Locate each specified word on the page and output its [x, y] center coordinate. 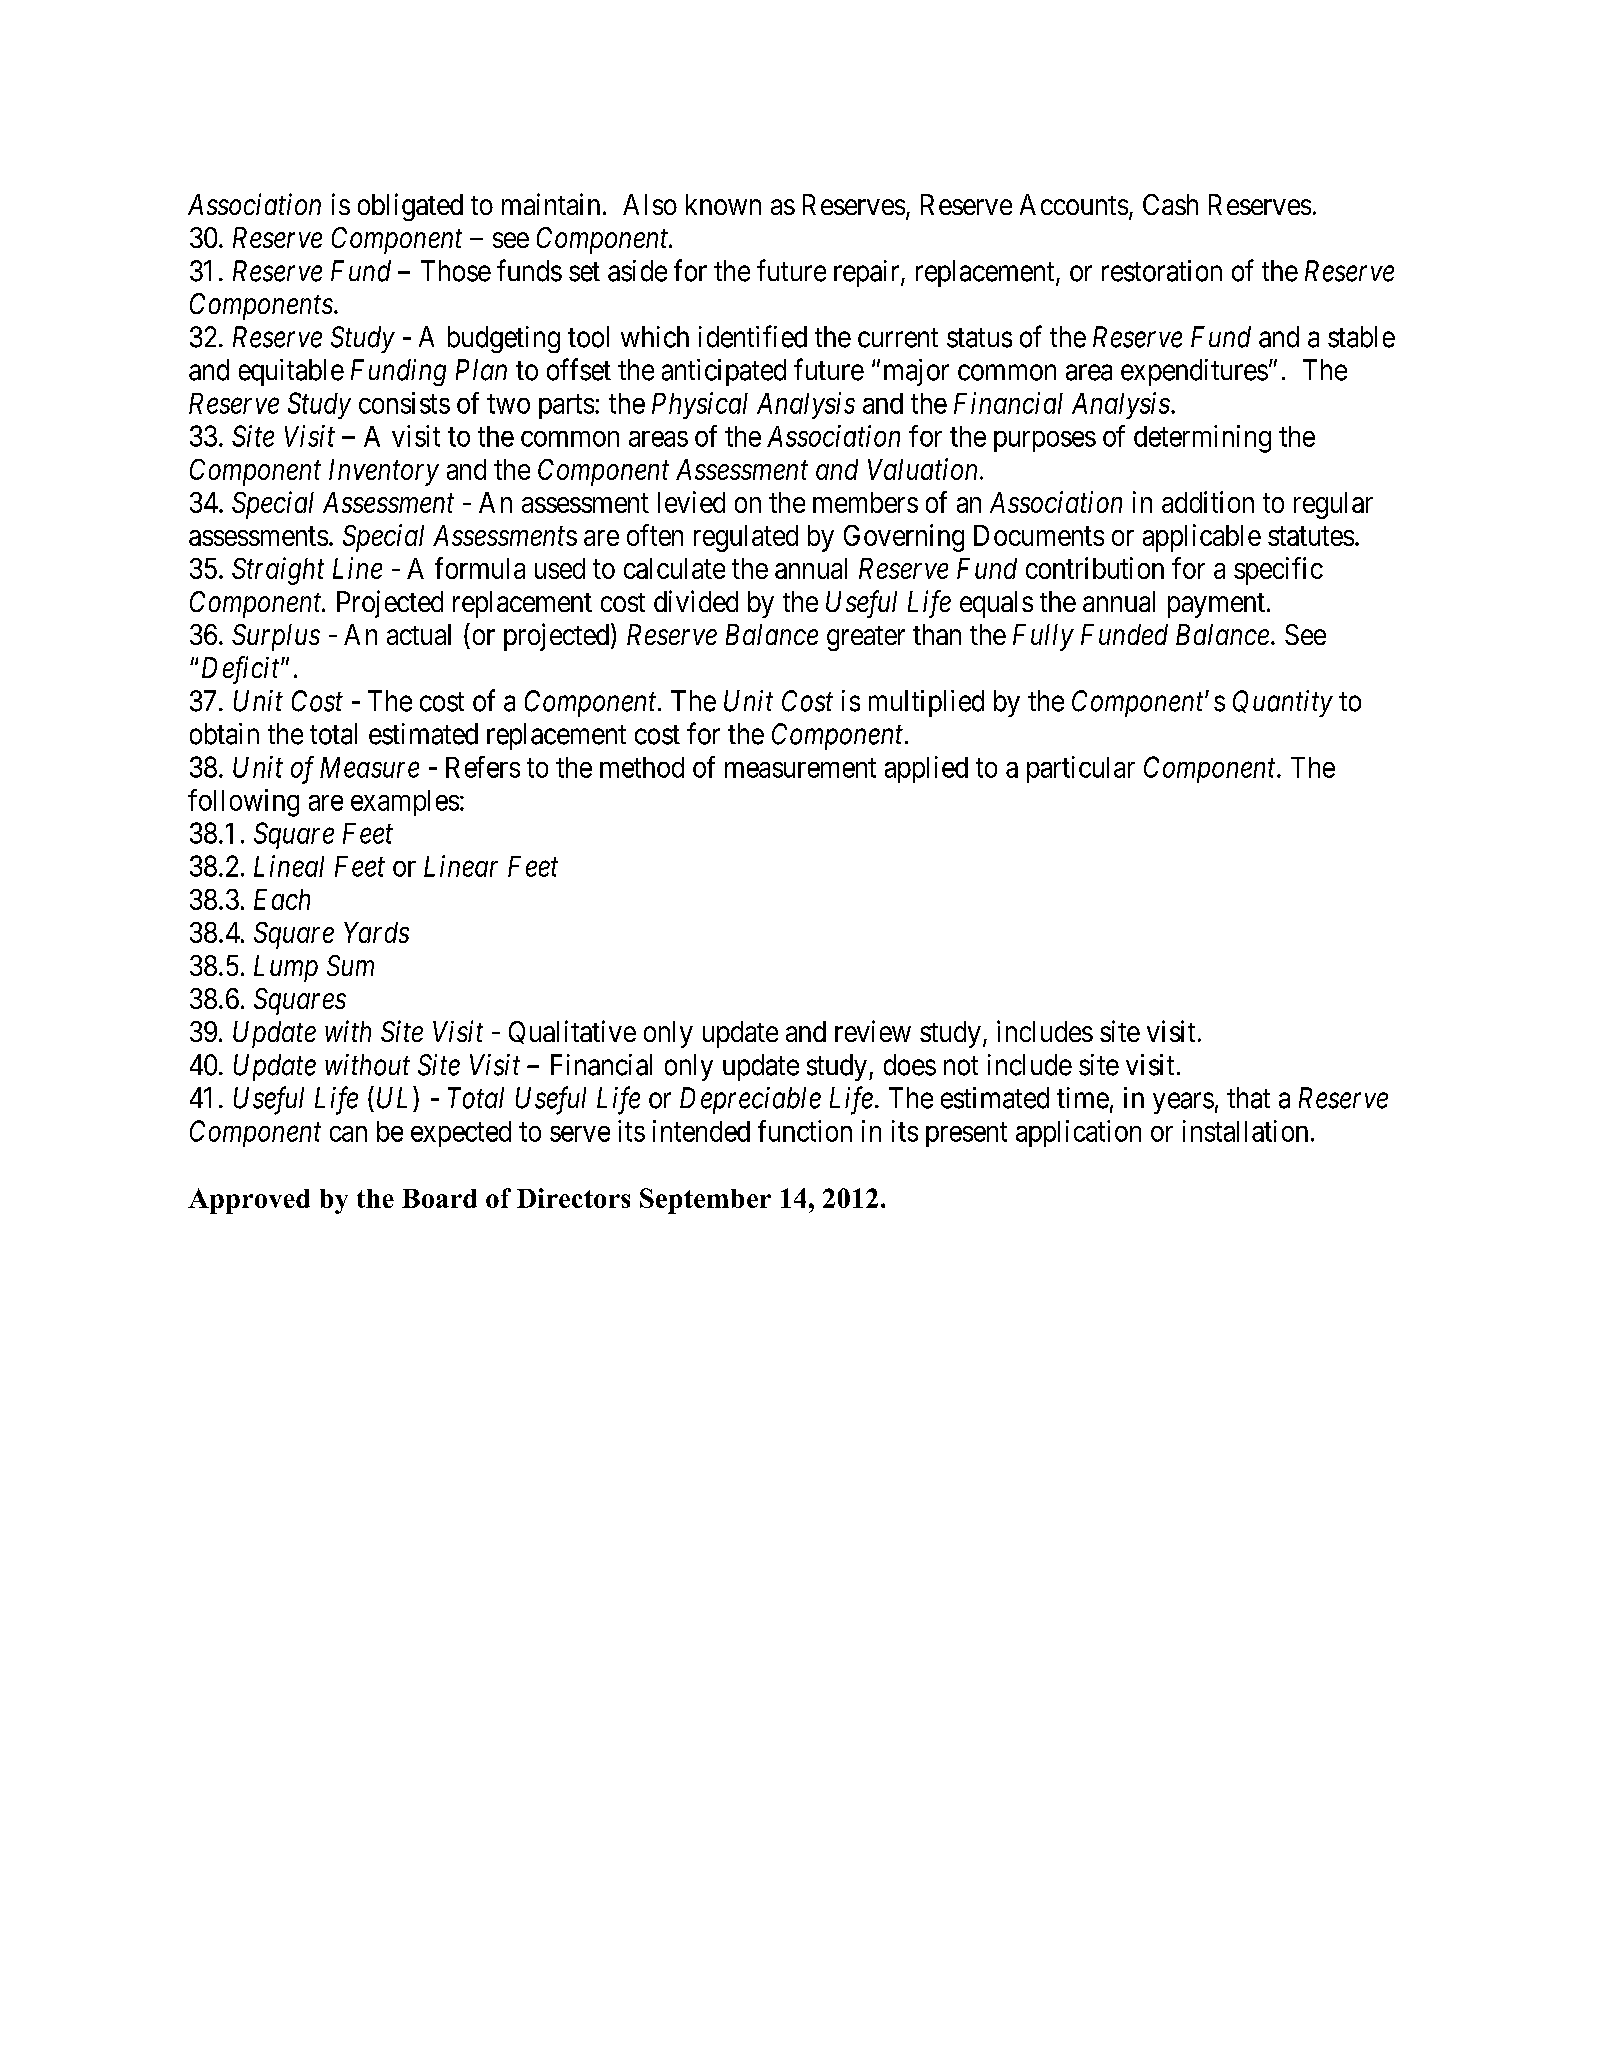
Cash [1170, 204]
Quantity [1283, 703]
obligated [410, 207]
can [348, 1134]
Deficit [242, 670]
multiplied [926, 703]
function [805, 1131]
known [723, 204]
